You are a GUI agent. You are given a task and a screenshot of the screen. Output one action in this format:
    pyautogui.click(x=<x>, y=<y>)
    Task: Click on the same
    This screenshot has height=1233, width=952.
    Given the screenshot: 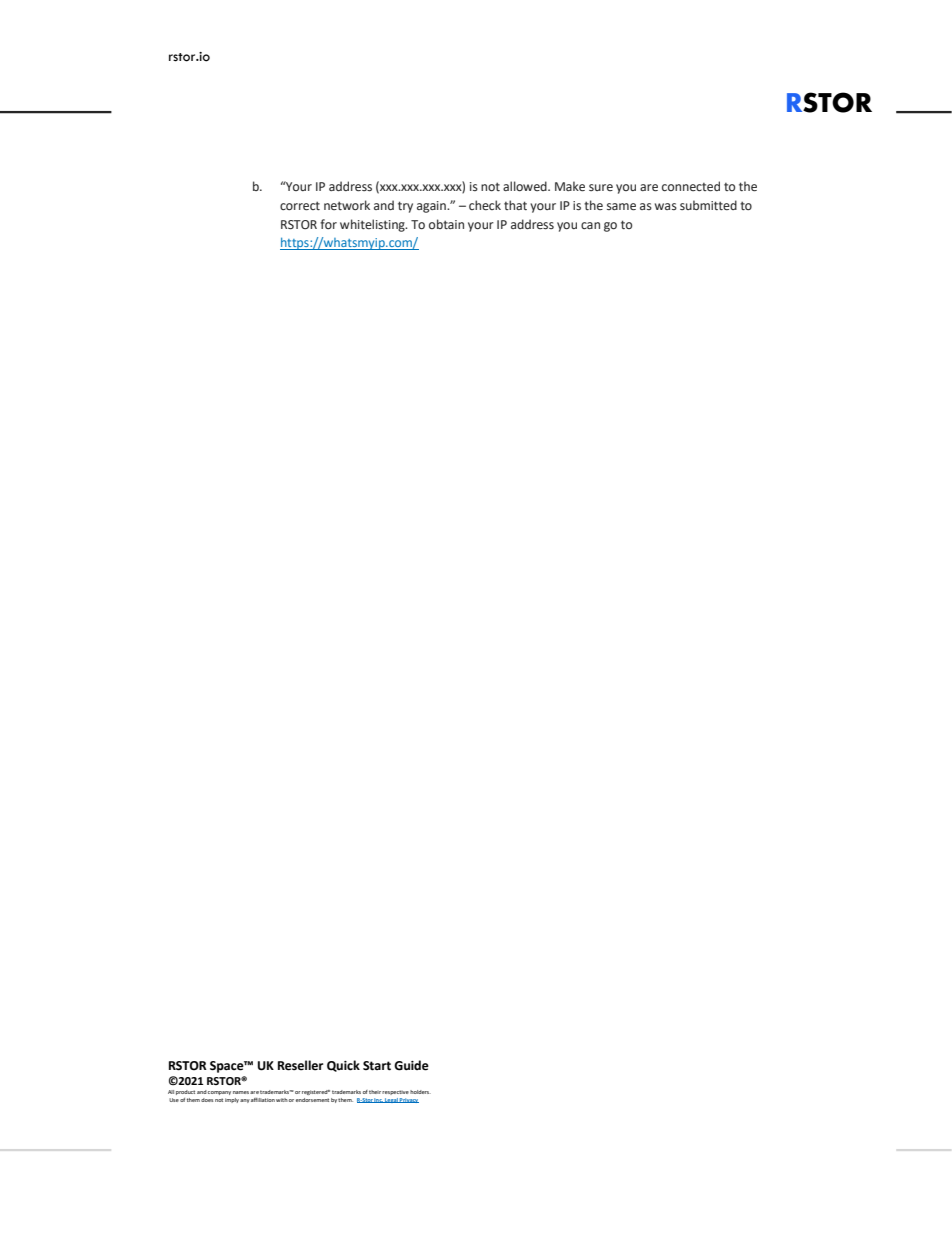 What is the action you would take?
    pyautogui.click(x=621, y=207)
